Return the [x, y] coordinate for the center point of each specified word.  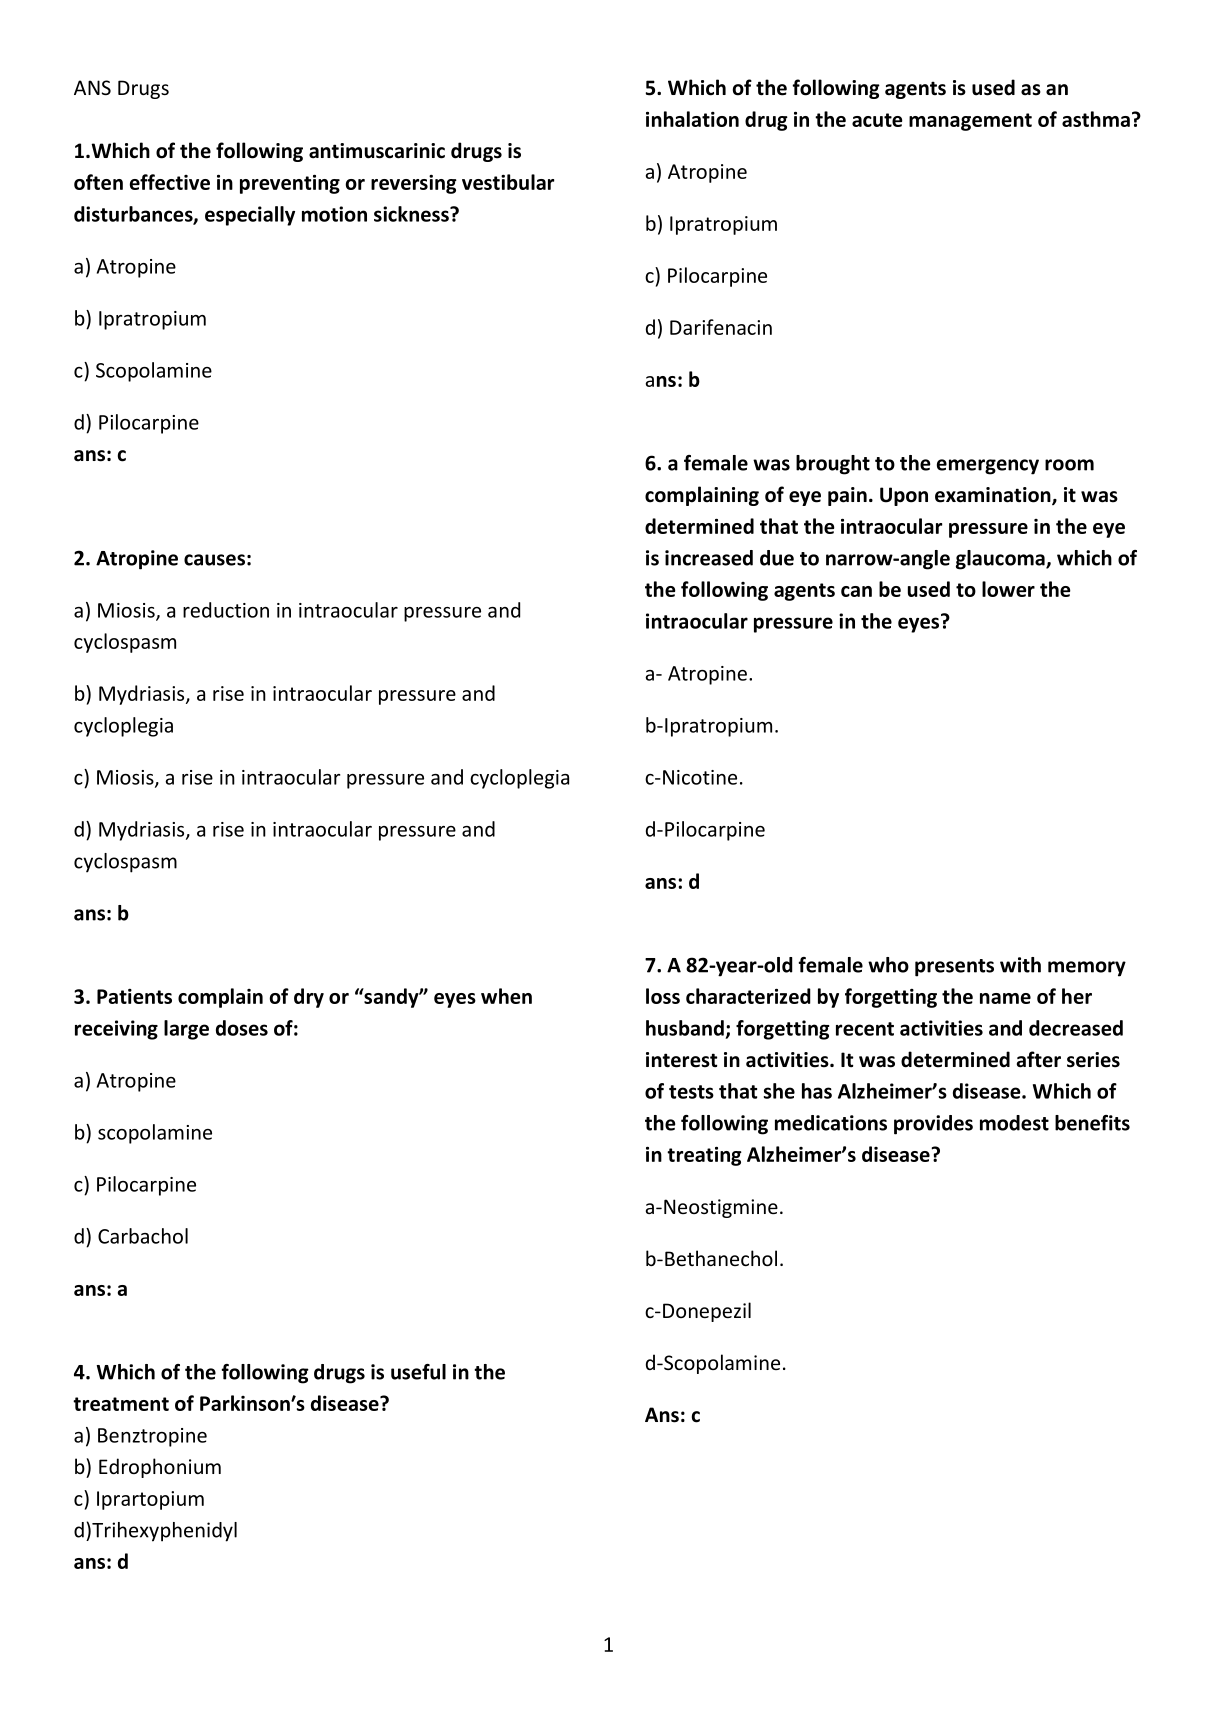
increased [709, 558]
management [970, 122]
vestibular [508, 182]
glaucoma [1001, 560]
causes [214, 560]
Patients [134, 996]
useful [418, 1372]
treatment [121, 1404]
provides [933, 1125]
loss [663, 996]
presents [954, 968]
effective [170, 182]
